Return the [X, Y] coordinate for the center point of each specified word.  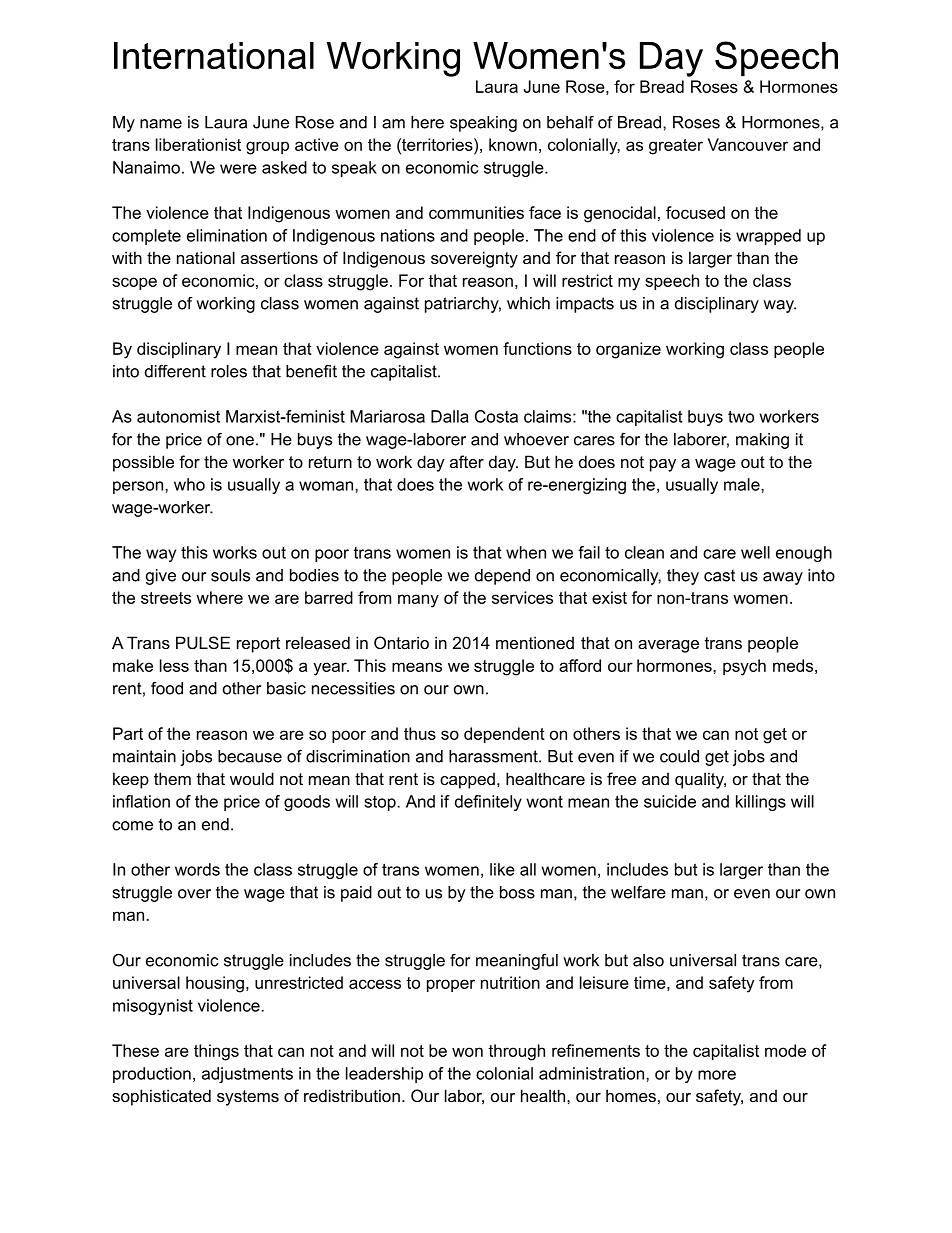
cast [719, 575]
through [516, 1052]
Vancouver [748, 144]
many [418, 601]
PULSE [203, 642]
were [238, 169]
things [216, 1052]
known [513, 144]
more [717, 1075]
